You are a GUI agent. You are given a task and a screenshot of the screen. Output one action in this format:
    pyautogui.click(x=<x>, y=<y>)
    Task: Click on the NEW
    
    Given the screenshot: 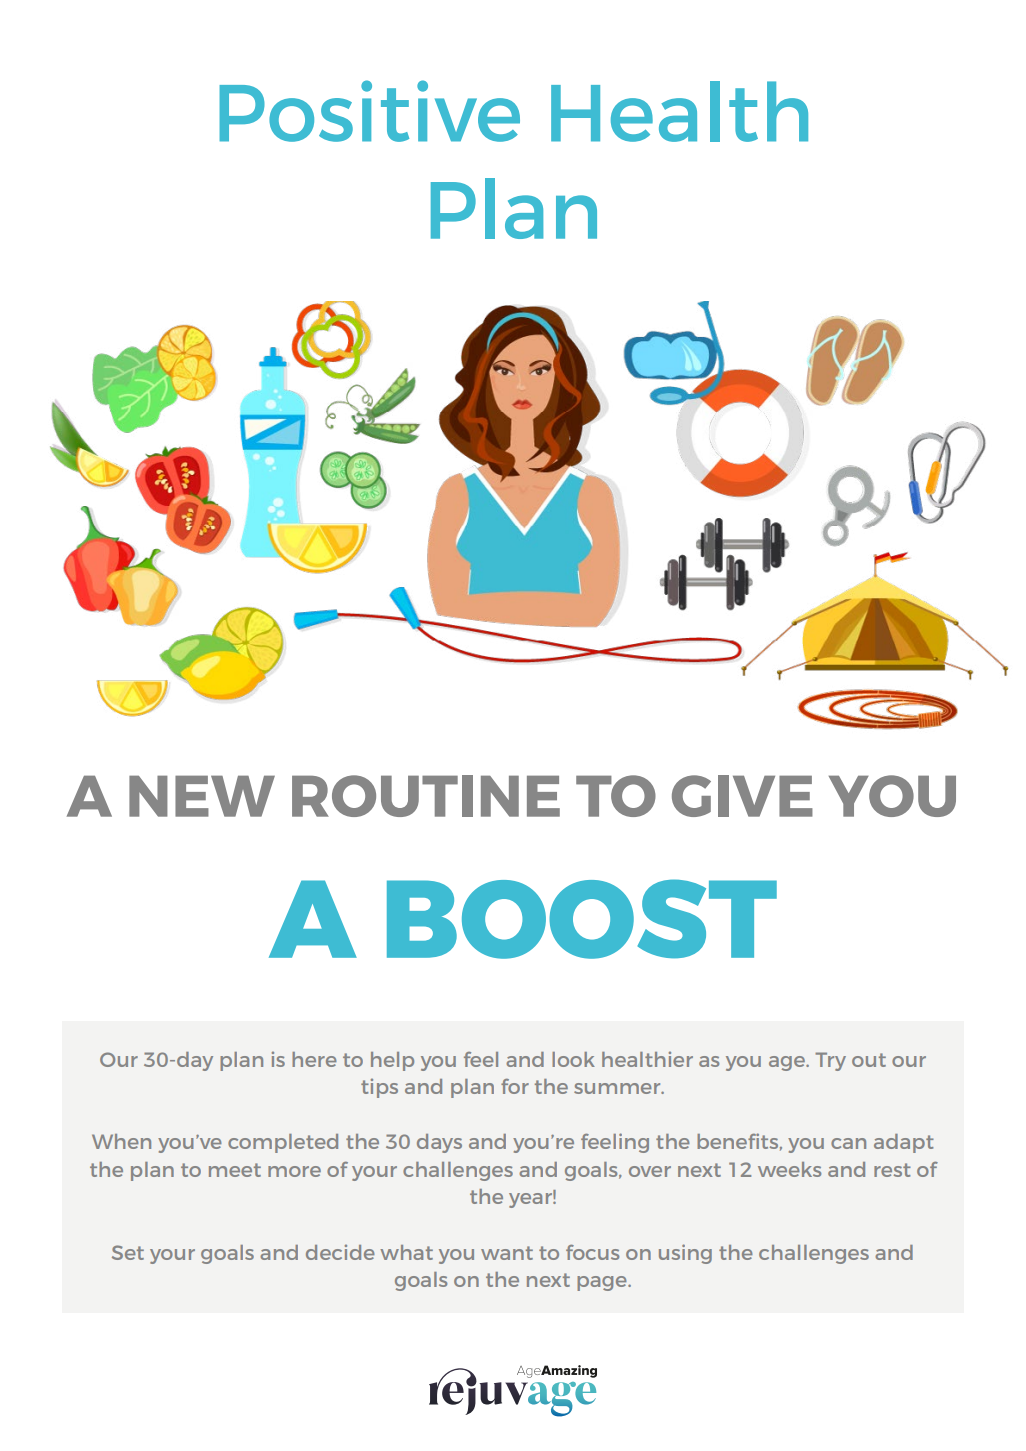 What is the action you would take?
    pyautogui.click(x=202, y=796)
